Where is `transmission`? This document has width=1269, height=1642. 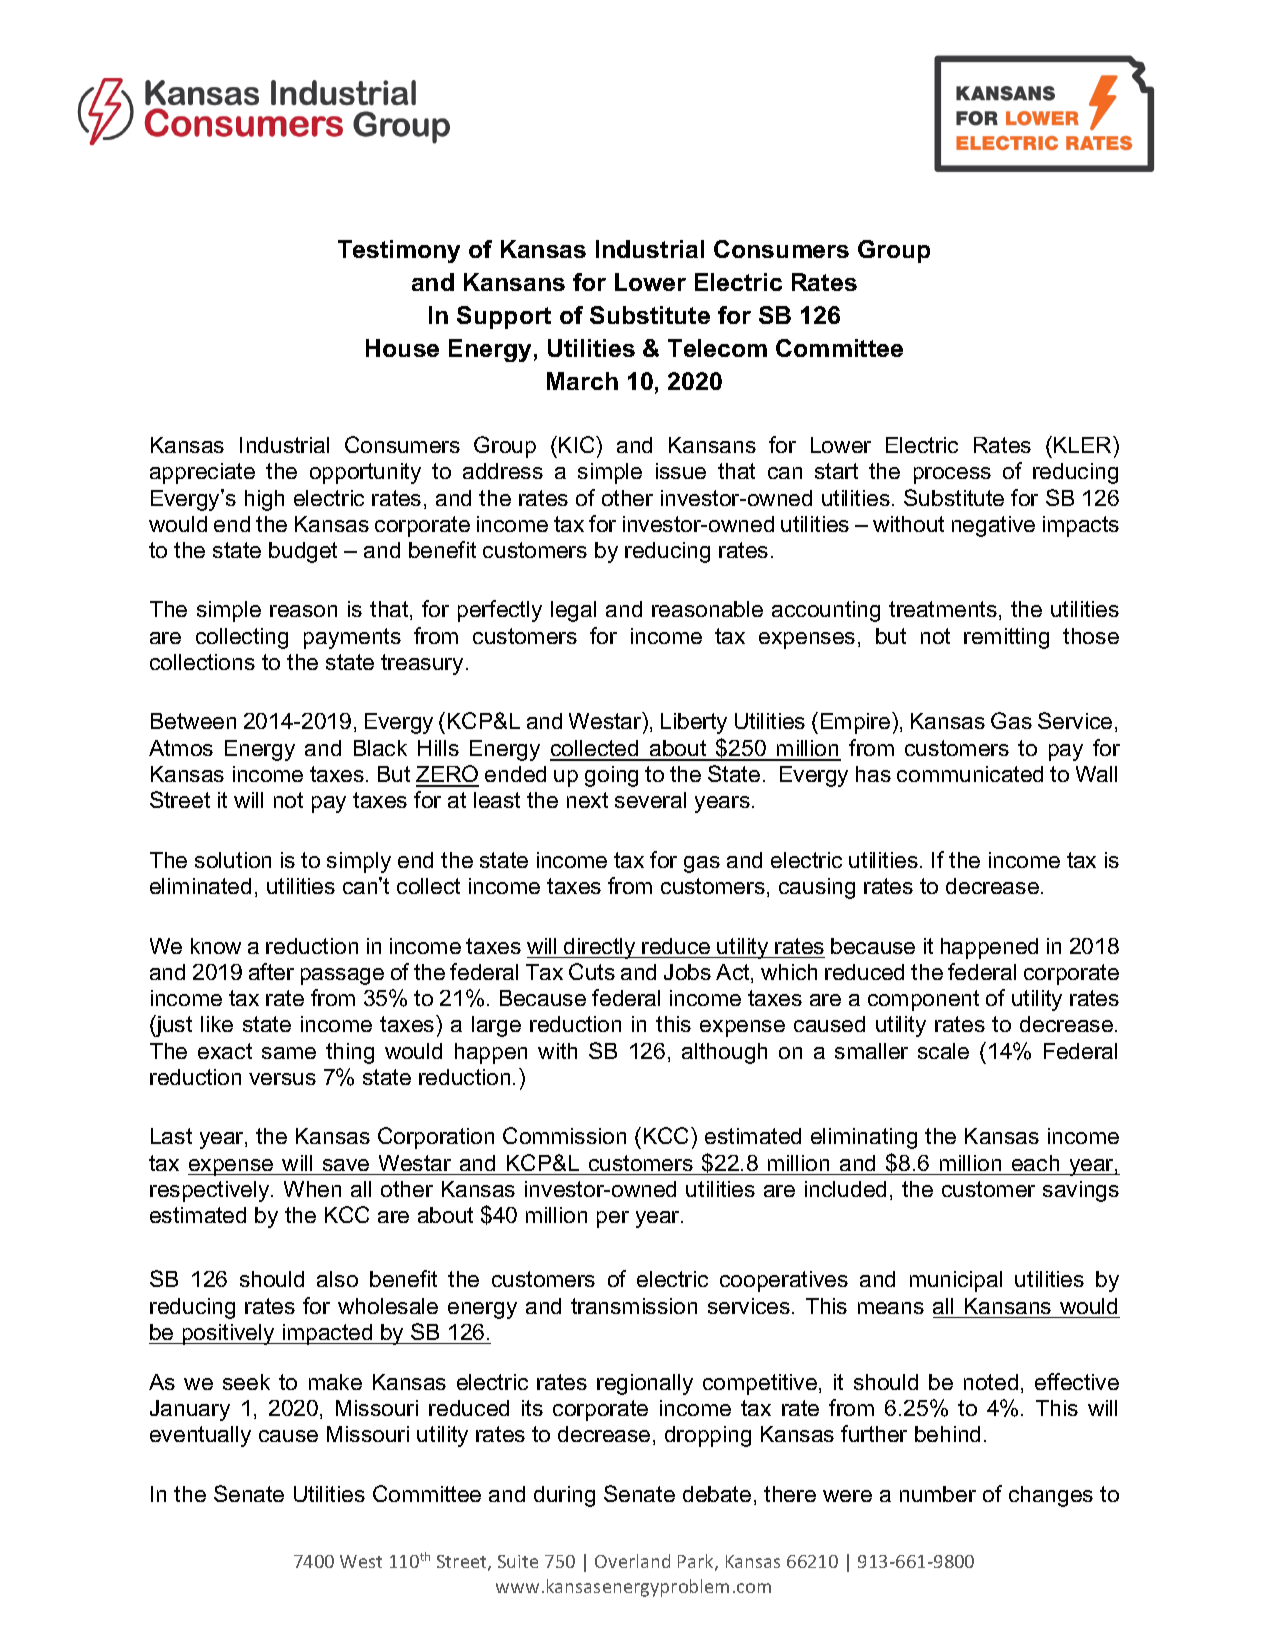
transmission is located at coordinates (634, 1306).
